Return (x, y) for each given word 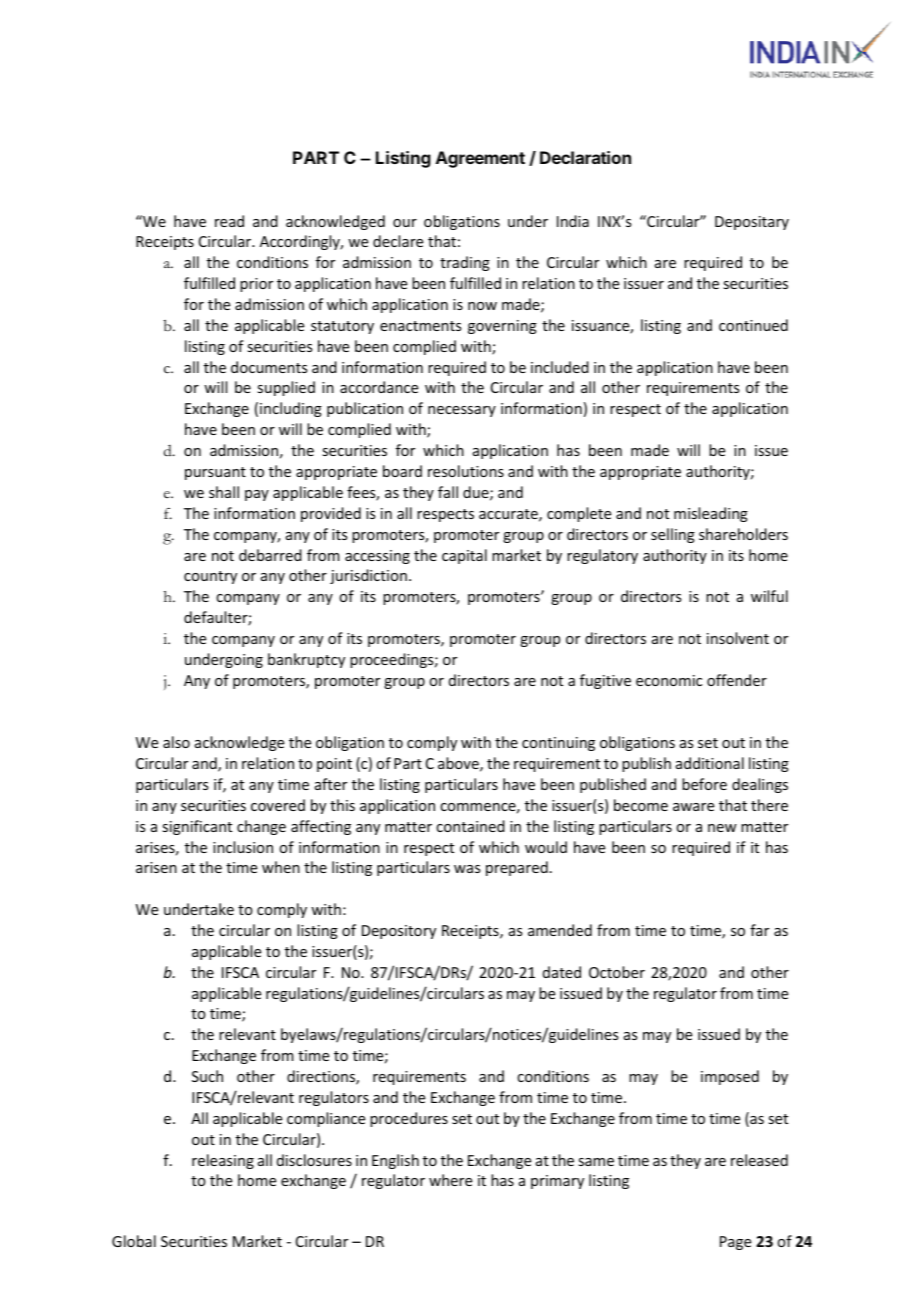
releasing (223, 1161)
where (450, 1180)
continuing (558, 744)
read (229, 221)
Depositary (752, 223)
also (176, 742)
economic (669, 680)
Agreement (480, 159)
